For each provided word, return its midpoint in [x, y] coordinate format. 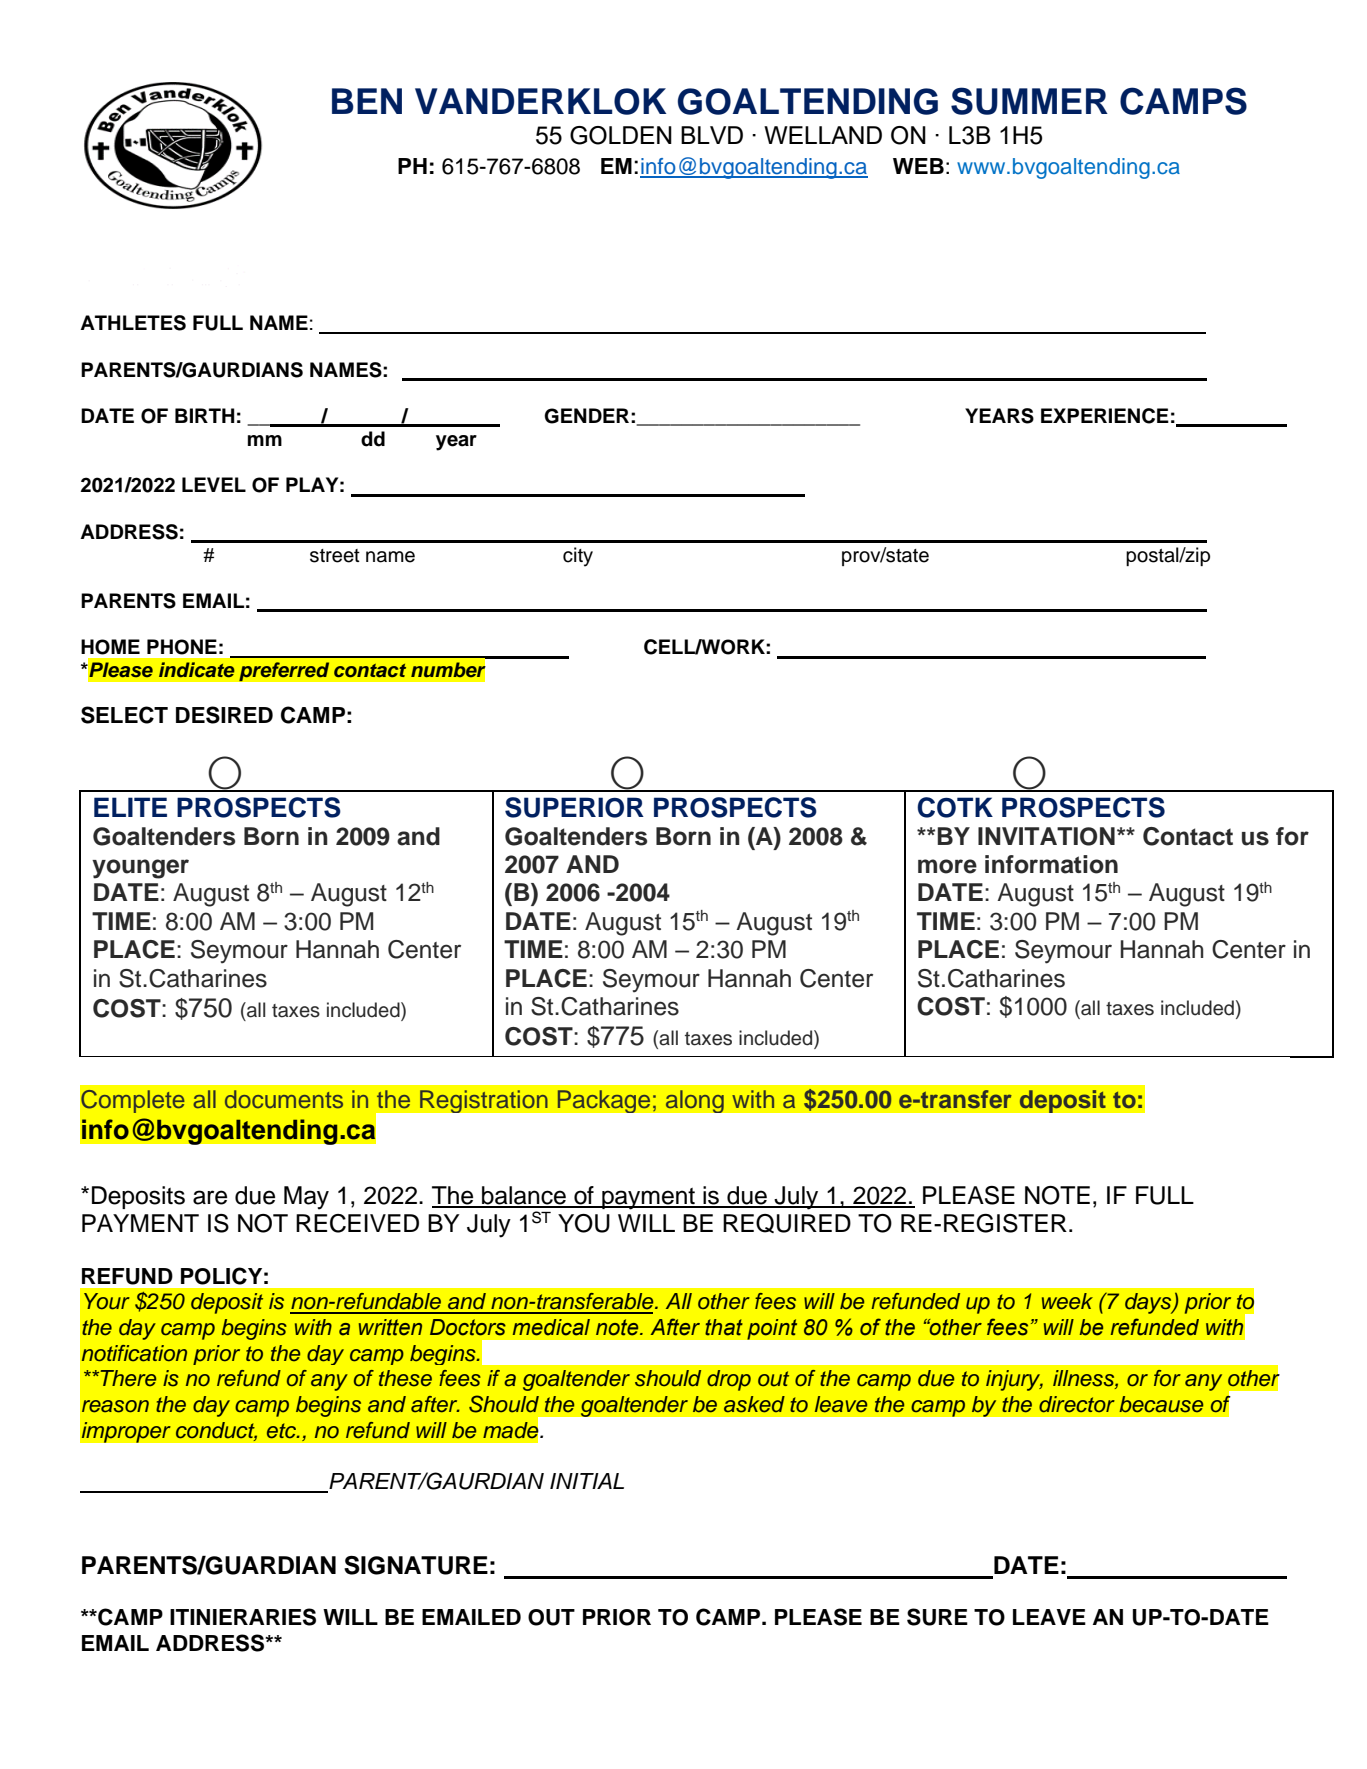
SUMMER [1029, 101]
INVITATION [1046, 836]
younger [140, 869]
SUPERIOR [574, 807]
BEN [367, 101]
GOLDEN [621, 135]
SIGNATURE [416, 1565]
